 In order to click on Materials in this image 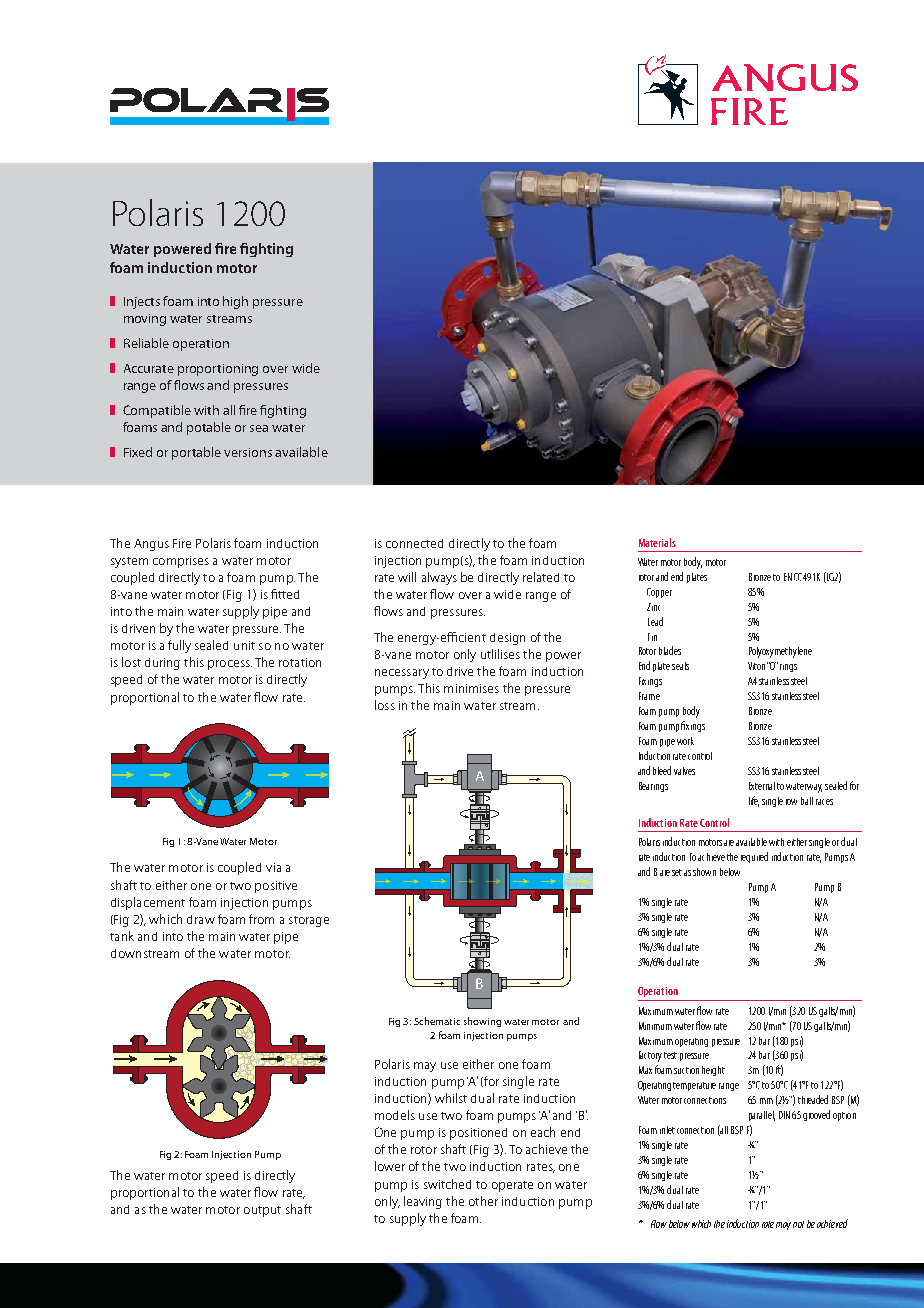, I will do `click(657, 542)`.
